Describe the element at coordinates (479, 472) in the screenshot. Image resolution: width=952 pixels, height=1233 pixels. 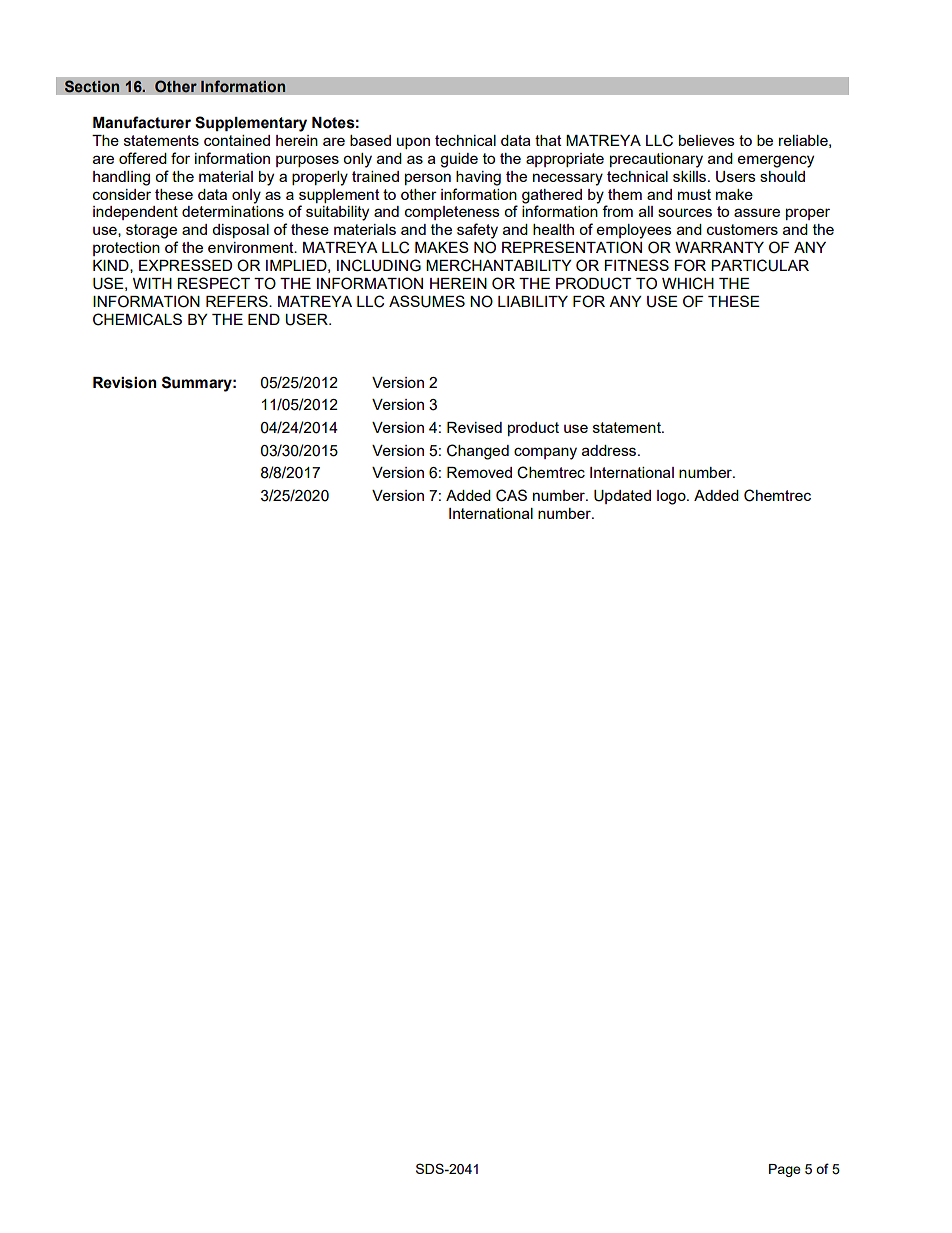
I see `Removed` at that location.
